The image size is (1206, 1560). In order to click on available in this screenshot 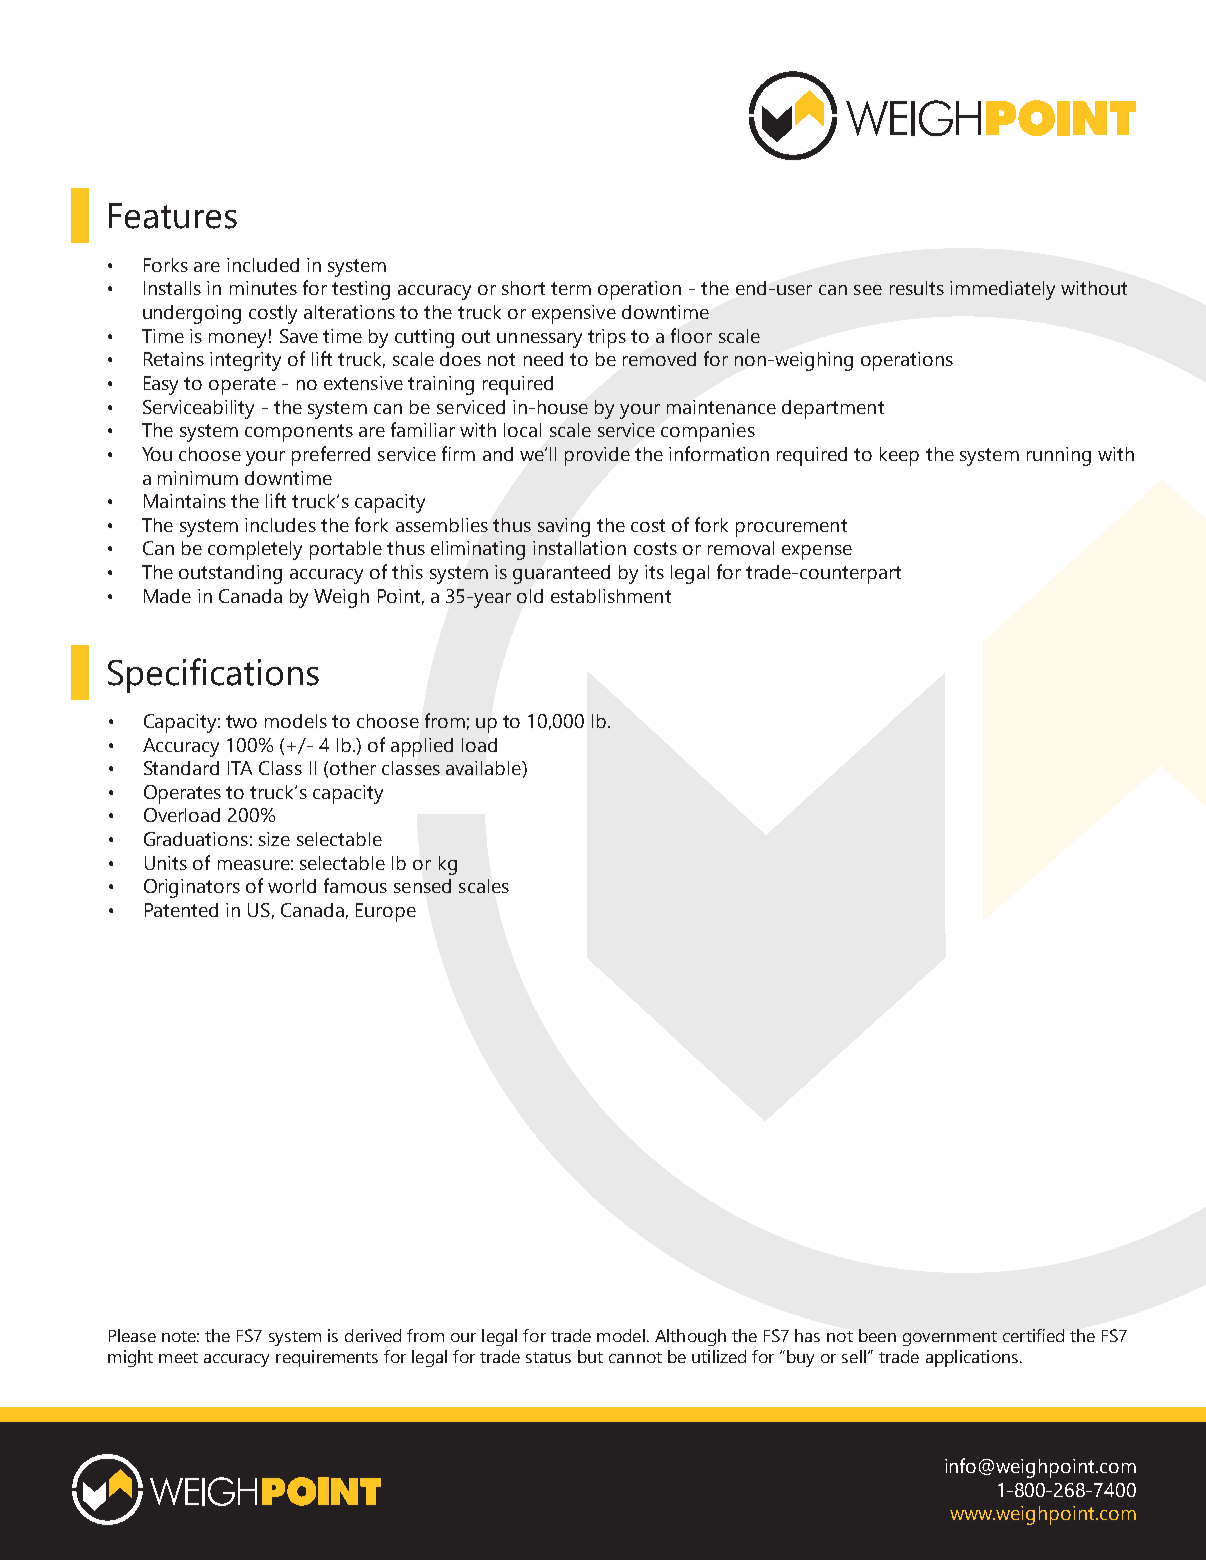, I will do `click(484, 768)`.
